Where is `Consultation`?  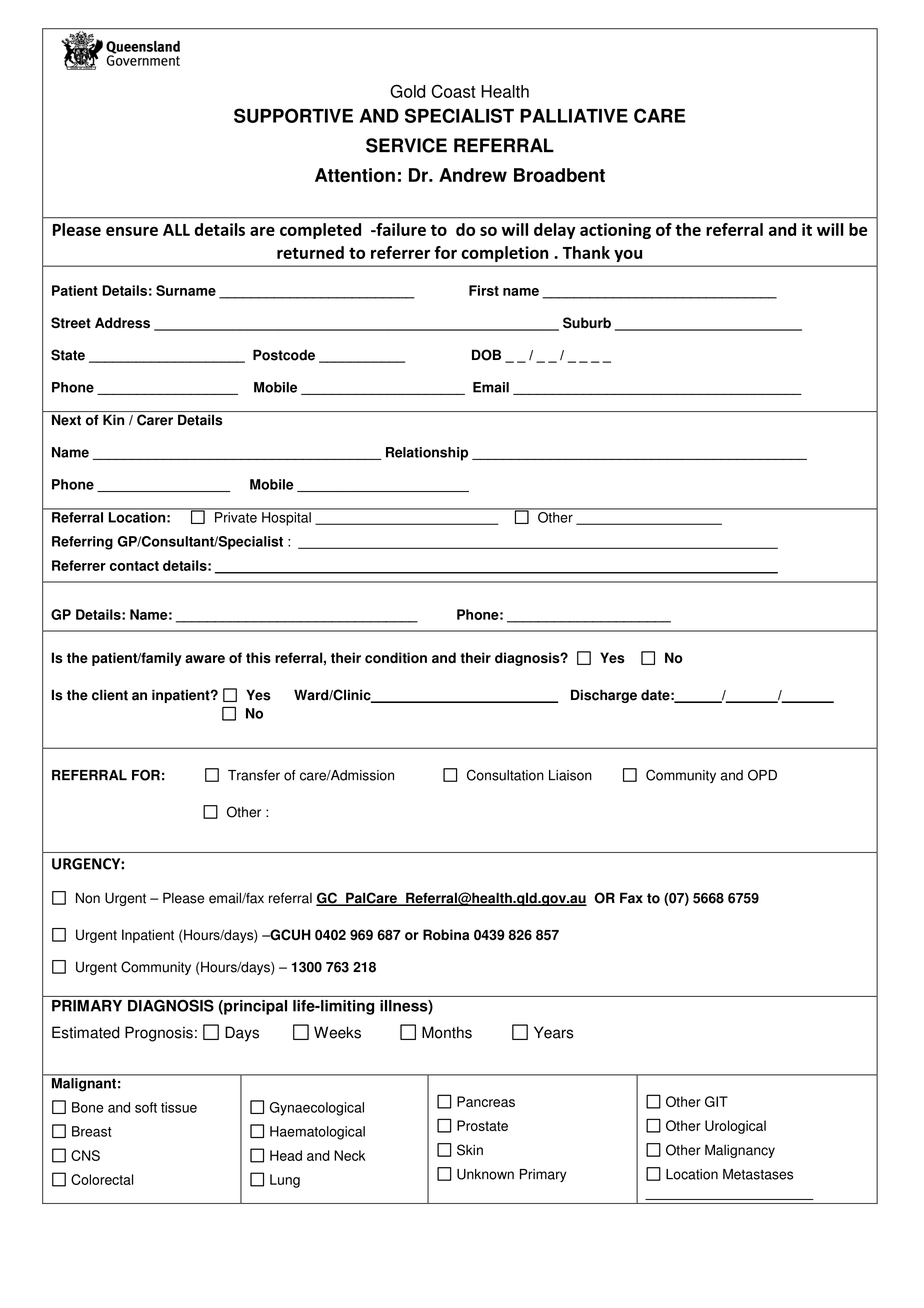 Consultation is located at coordinates (505, 775).
